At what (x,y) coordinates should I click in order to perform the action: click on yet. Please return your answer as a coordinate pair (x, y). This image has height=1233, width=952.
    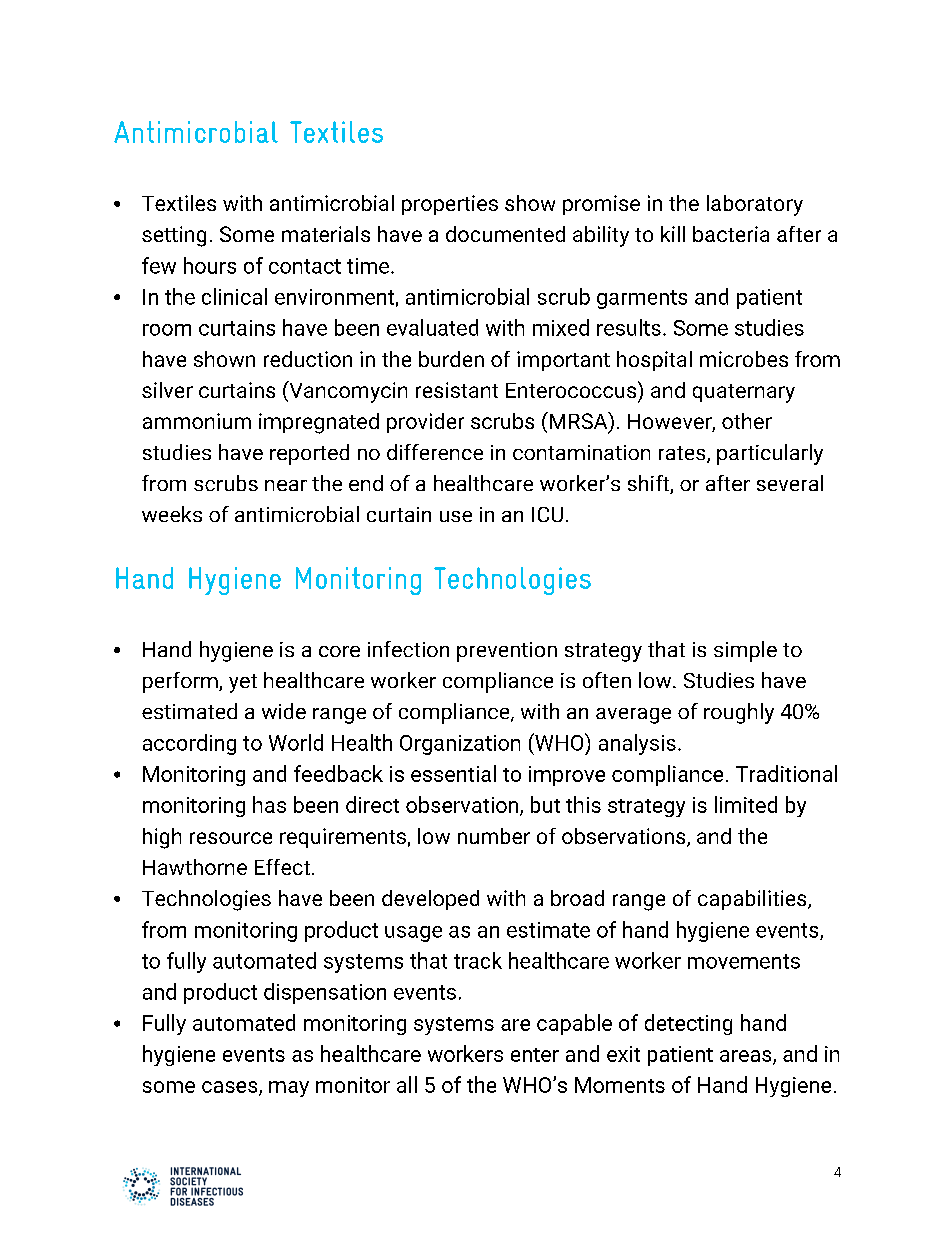
    Looking at the image, I should click on (243, 683).
